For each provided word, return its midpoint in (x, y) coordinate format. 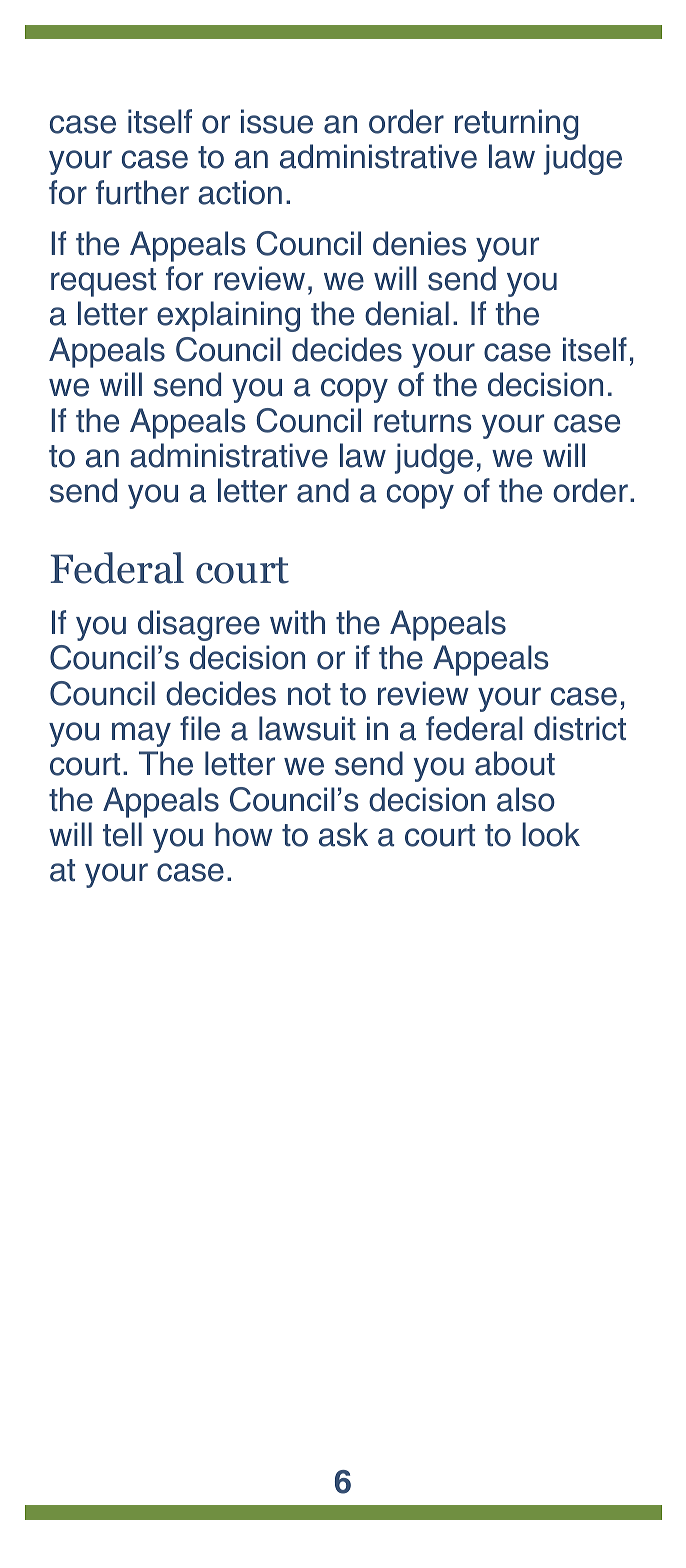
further (142, 192)
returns (423, 421)
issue (277, 121)
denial (407, 313)
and (323, 490)
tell (122, 834)
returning (516, 124)
